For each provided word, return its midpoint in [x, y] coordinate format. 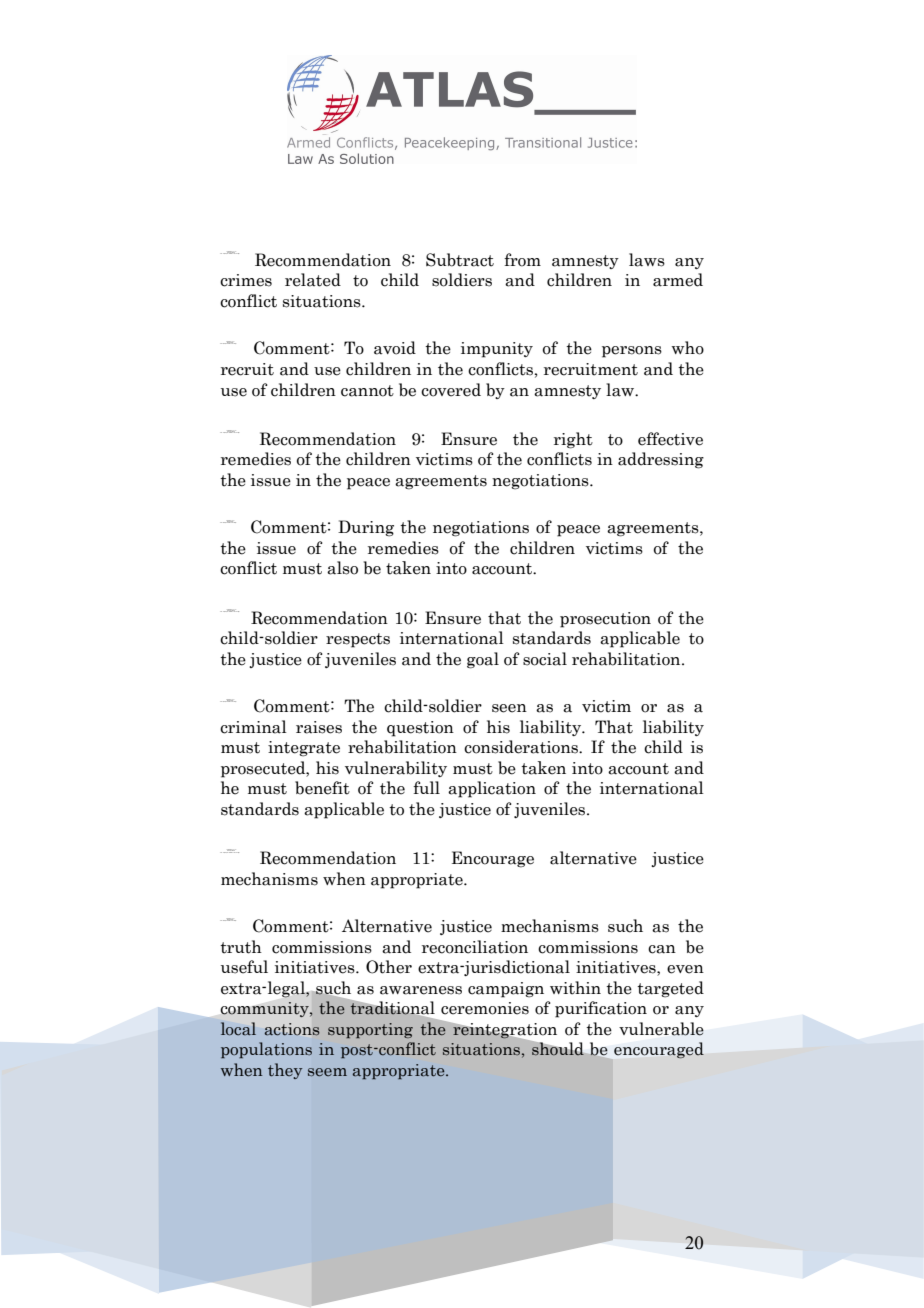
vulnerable [661, 1029]
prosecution [605, 620]
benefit [322, 788]
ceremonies [485, 1008]
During [366, 528]
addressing [661, 460]
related [313, 280]
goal [483, 660]
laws [647, 260]
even [685, 969]
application [492, 789]
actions [292, 1029]
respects [358, 640]
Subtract [460, 260]
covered [451, 390]
